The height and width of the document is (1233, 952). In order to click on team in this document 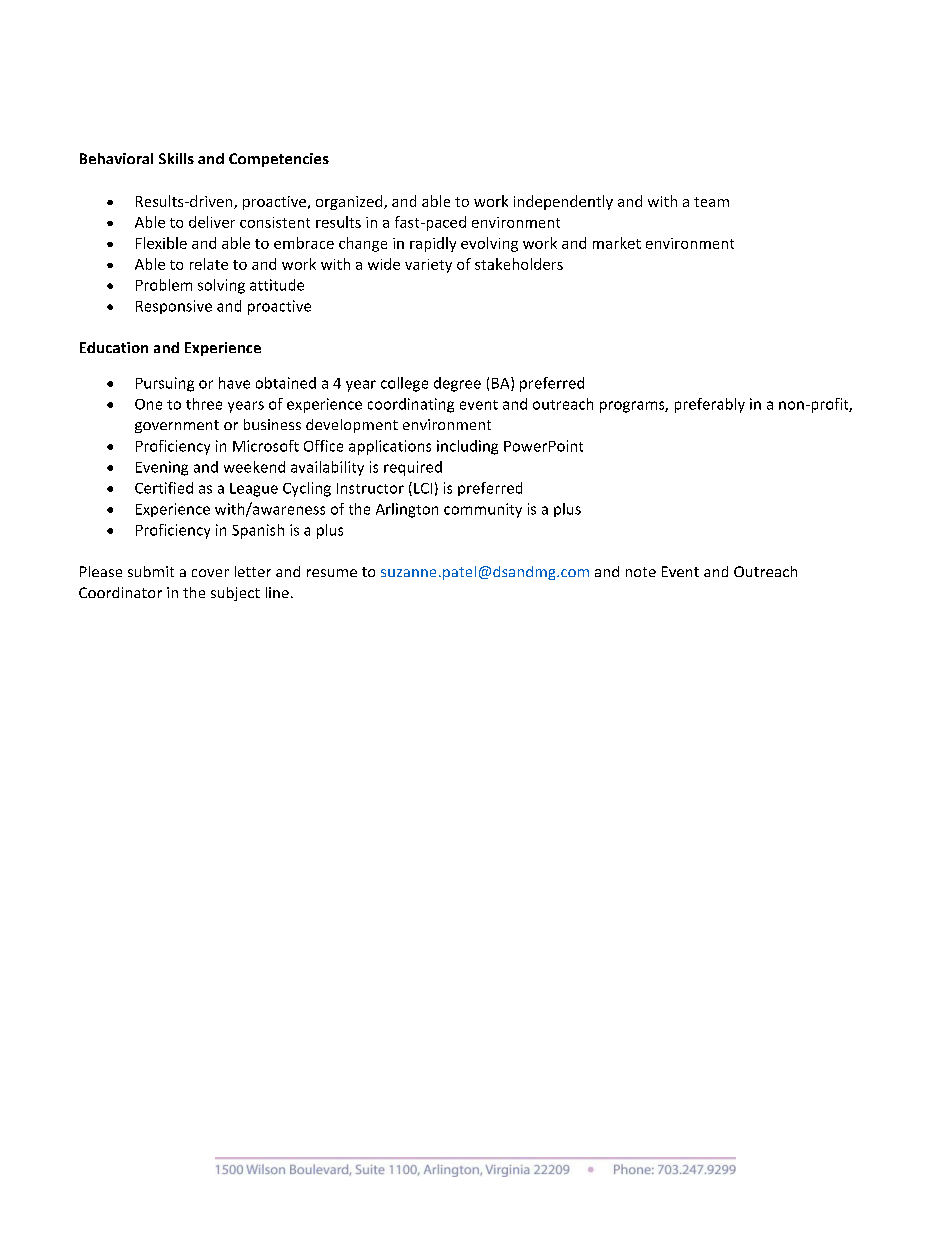, I will do `click(711, 202)`.
